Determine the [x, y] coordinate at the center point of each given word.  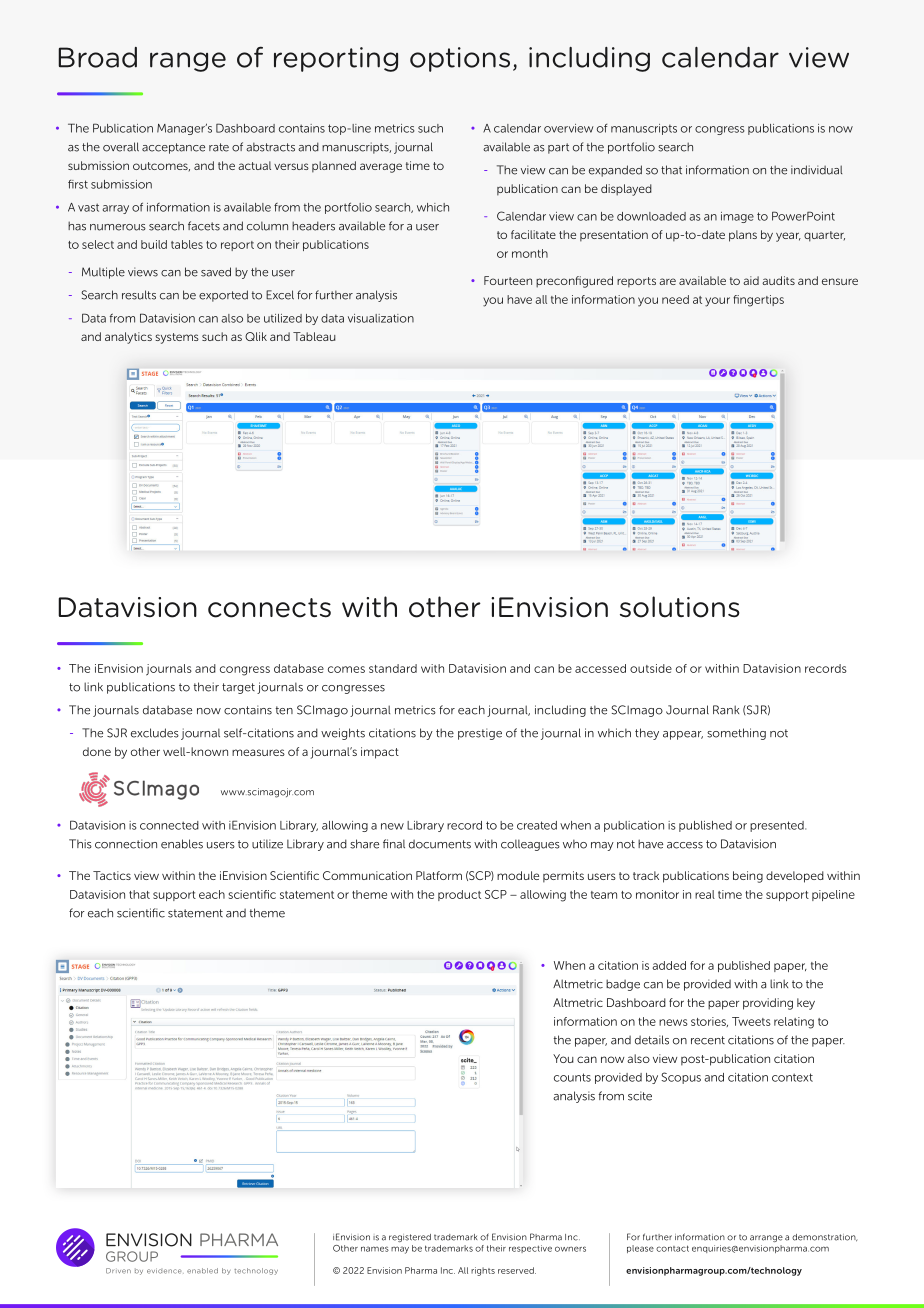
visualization [381, 318]
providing [768, 1004]
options [460, 59]
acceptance [173, 148]
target [238, 688]
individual [816, 170]
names [375, 1249]
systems [177, 338]
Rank [726, 710]
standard [393, 668]
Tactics [112, 875]
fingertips [758, 301]
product [459, 895]
